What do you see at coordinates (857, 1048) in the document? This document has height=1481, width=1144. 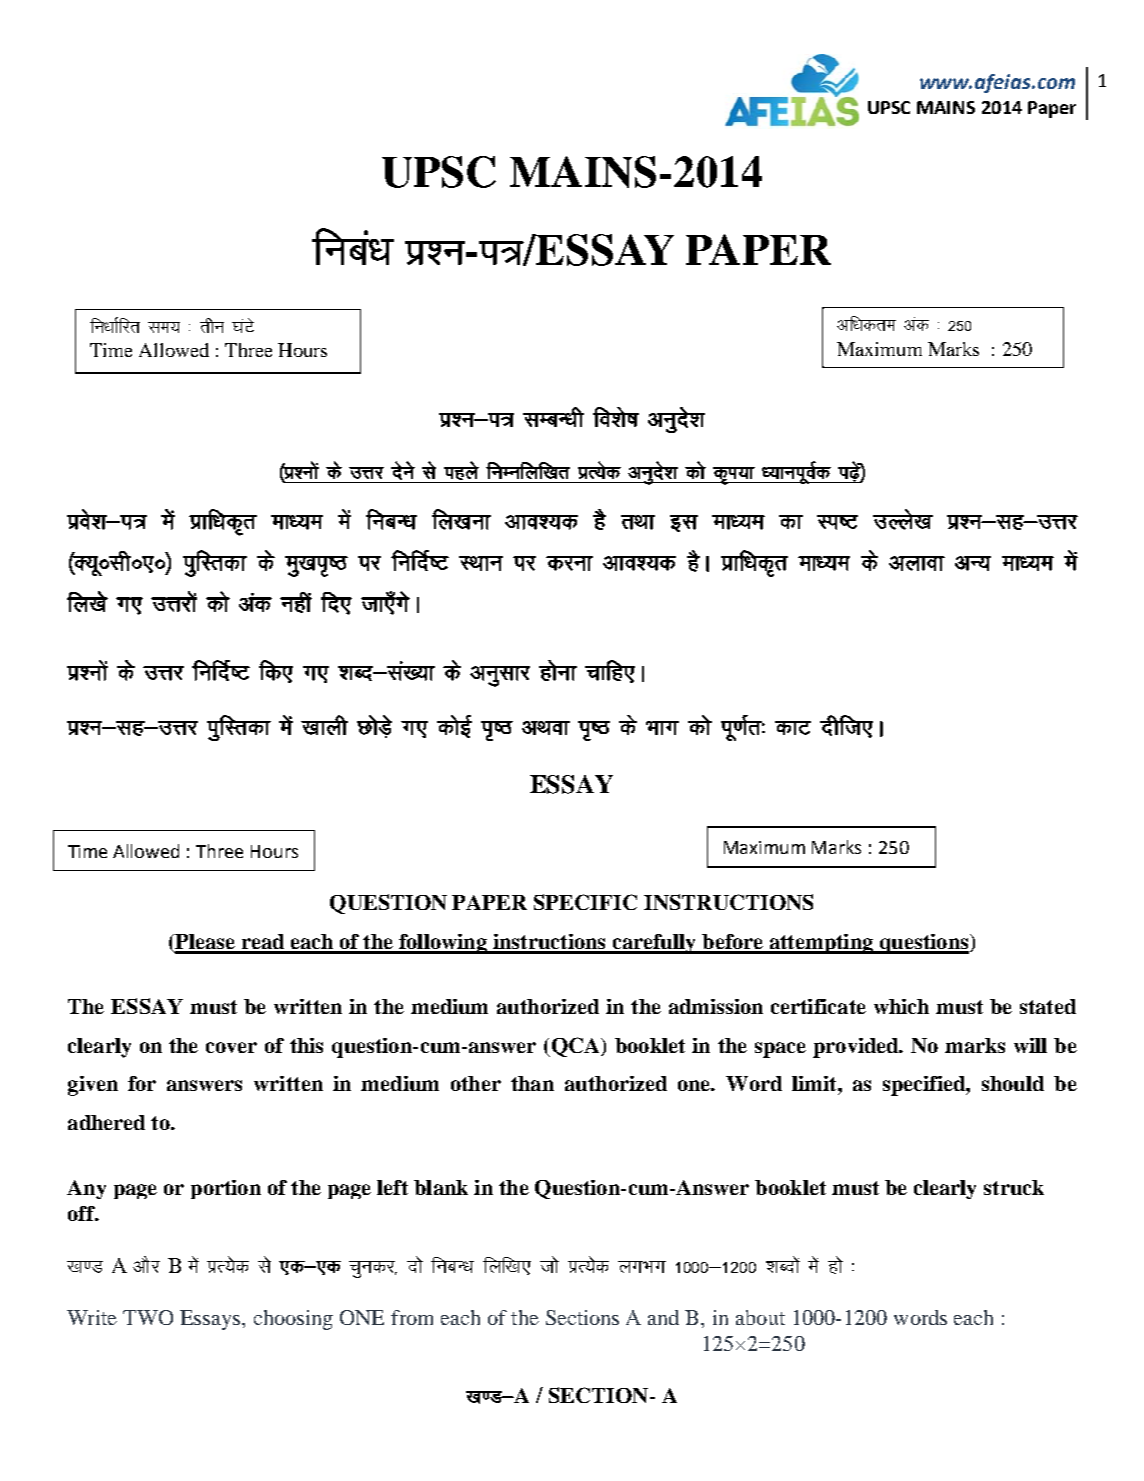 I see `provided` at bounding box center [857, 1048].
